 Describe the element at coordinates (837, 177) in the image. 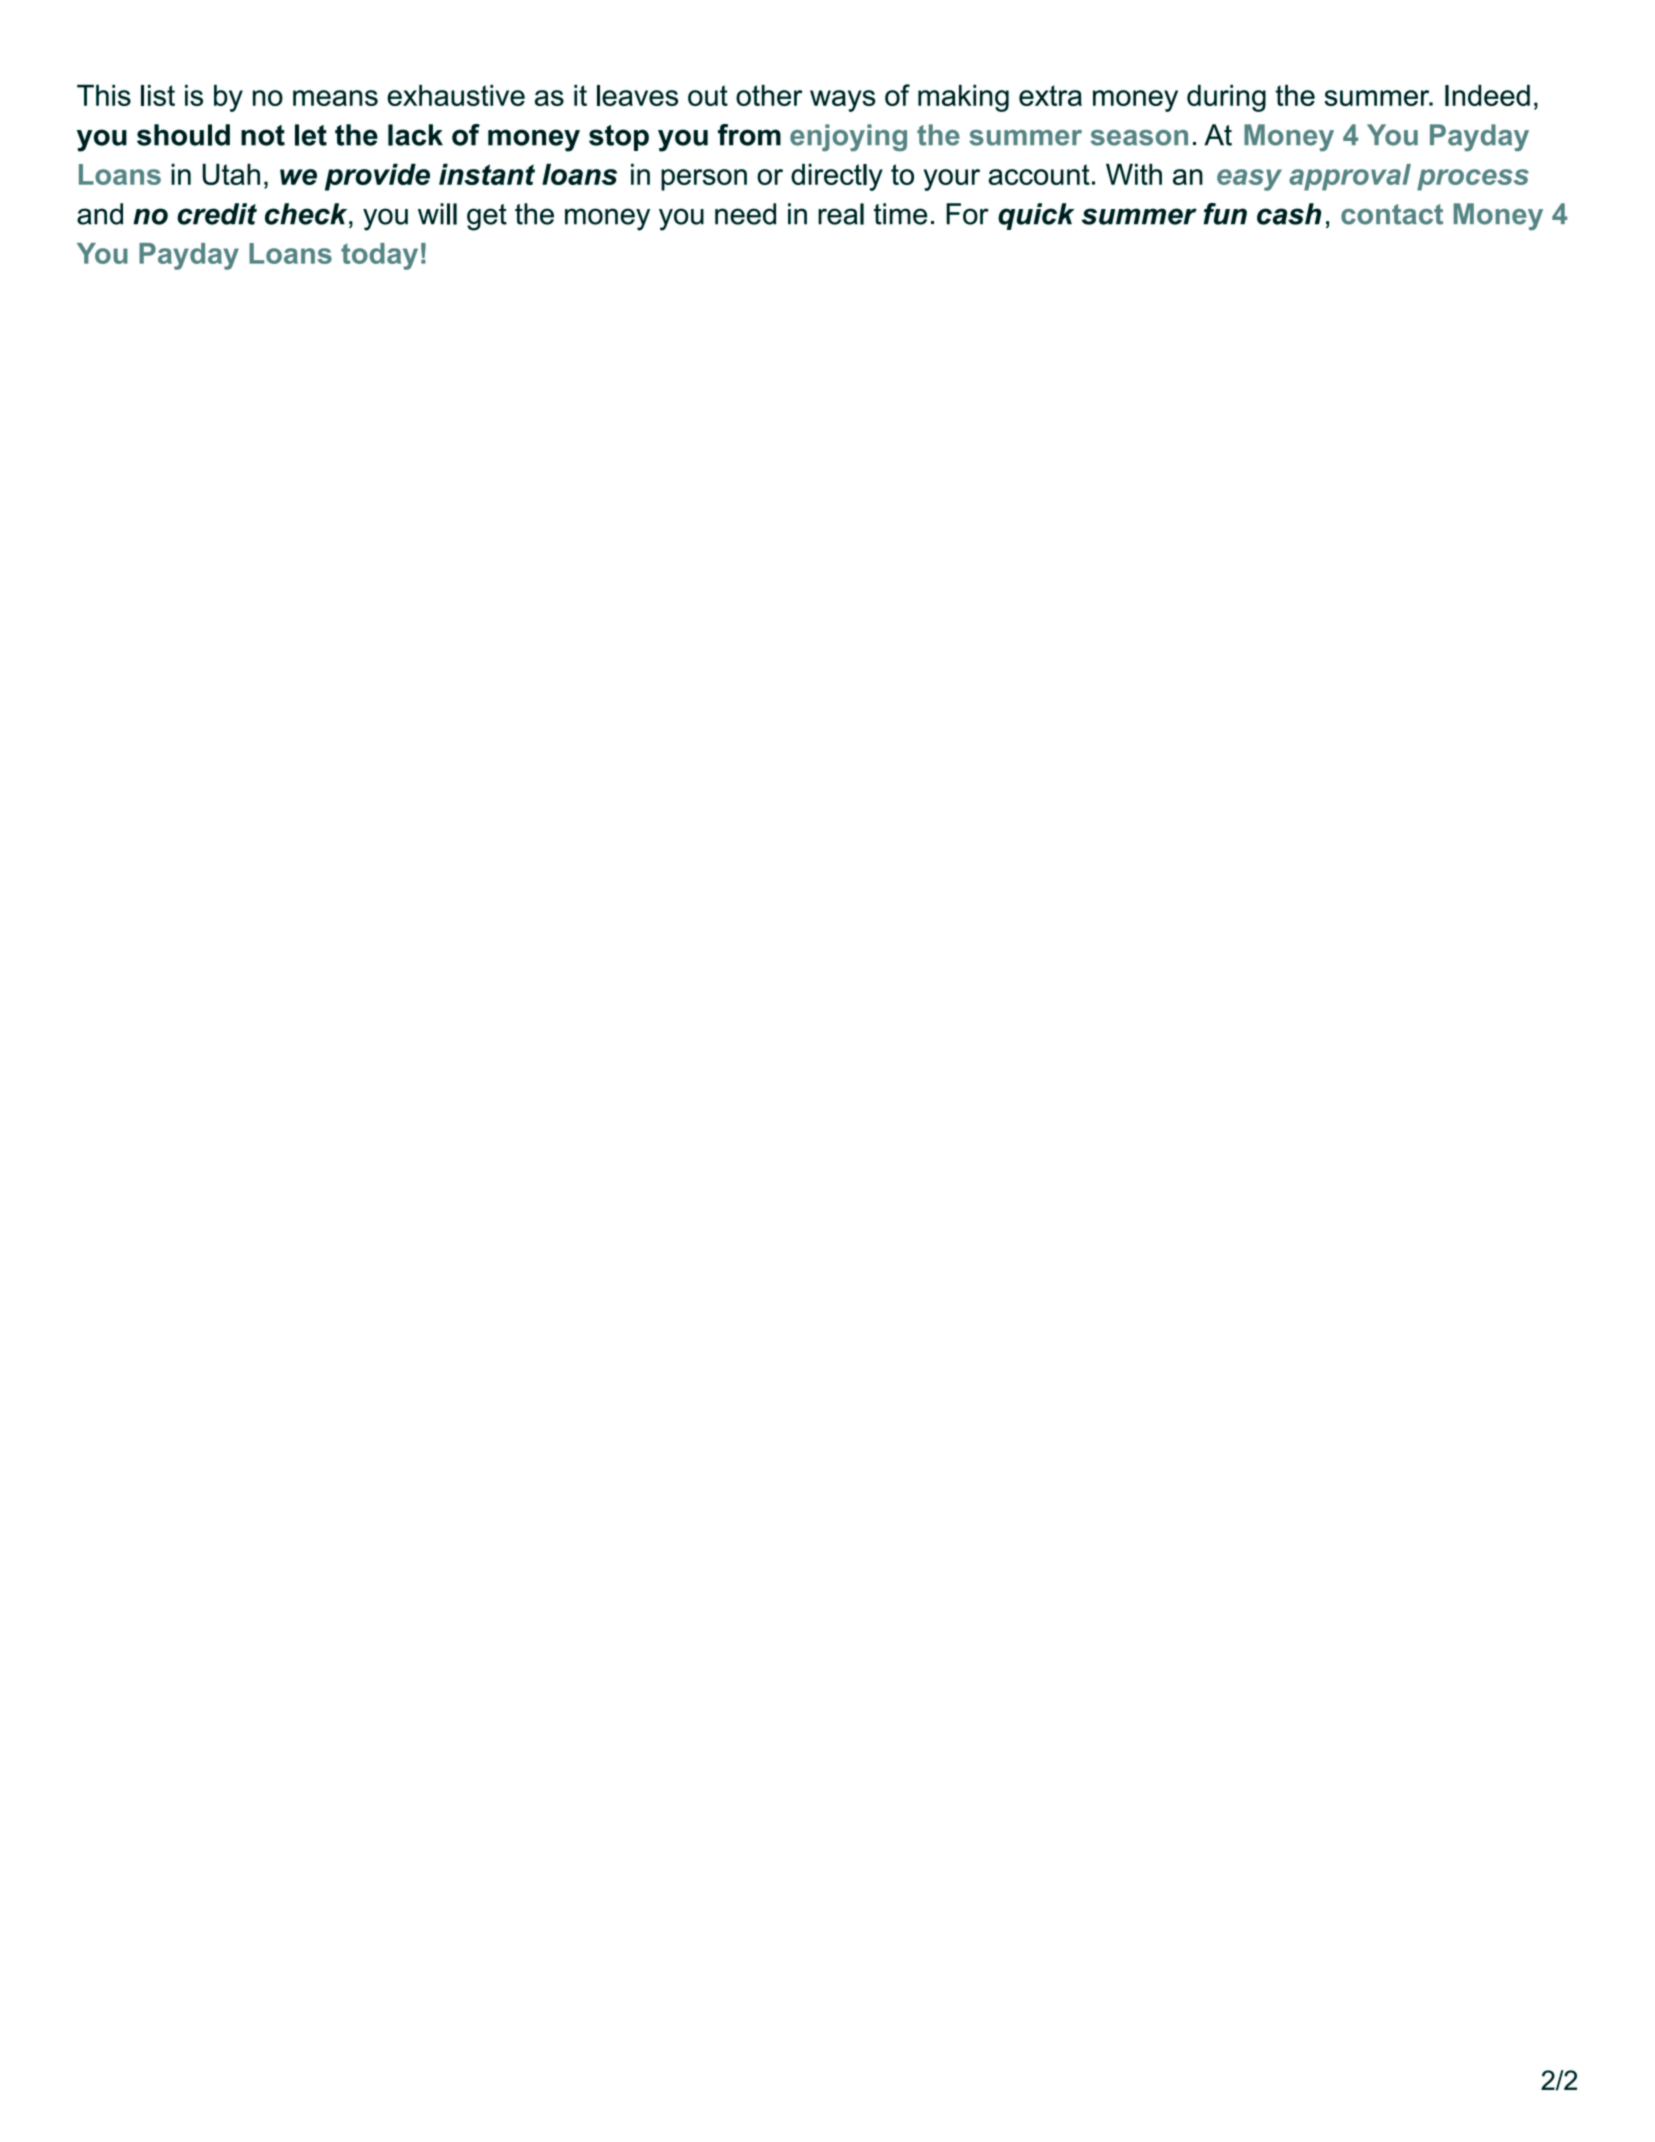

I see `directly` at that location.
